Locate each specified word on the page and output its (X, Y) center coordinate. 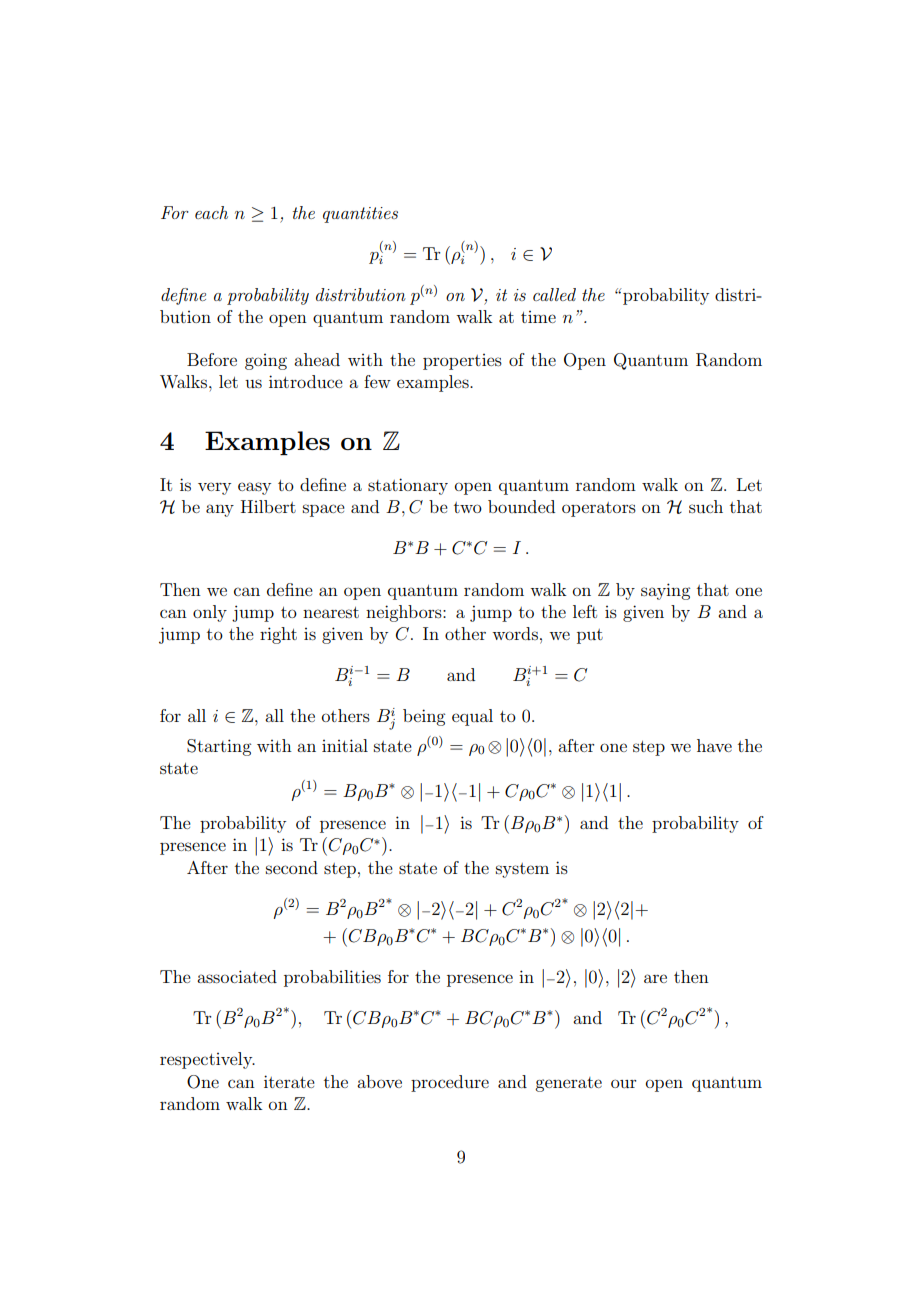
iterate (289, 1081)
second (292, 867)
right (278, 635)
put (590, 636)
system (522, 870)
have (714, 745)
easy (254, 488)
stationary (408, 486)
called (554, 294)
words (515, 633)
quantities (360, 215)
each (211, 212)
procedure (450, 1083)
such (706, 506)
